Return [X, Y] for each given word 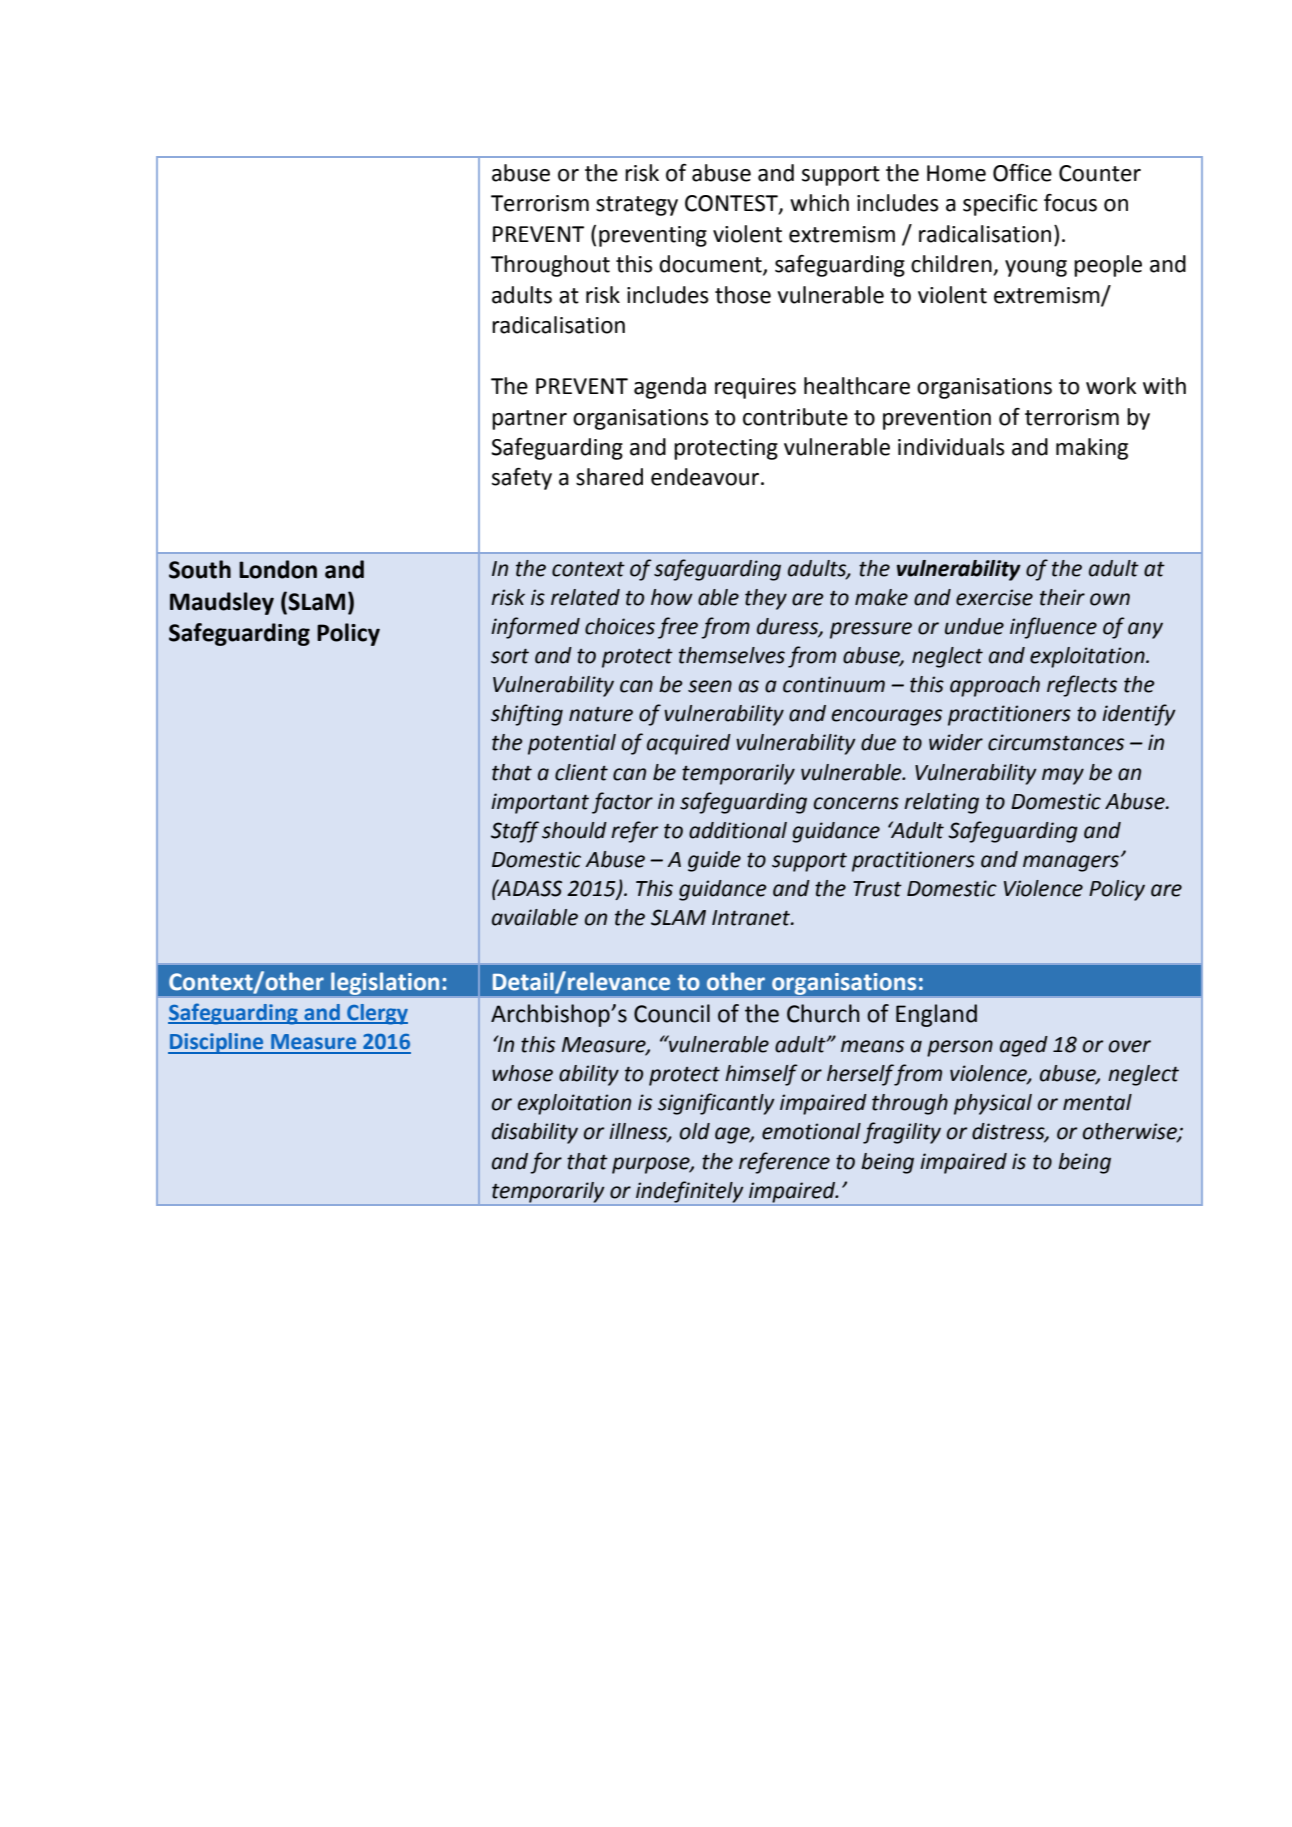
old [695, 1131]
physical [993, 1104]
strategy [637, 206]
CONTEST [732, 204]
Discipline [217, 1043]
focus [1070, 203]
